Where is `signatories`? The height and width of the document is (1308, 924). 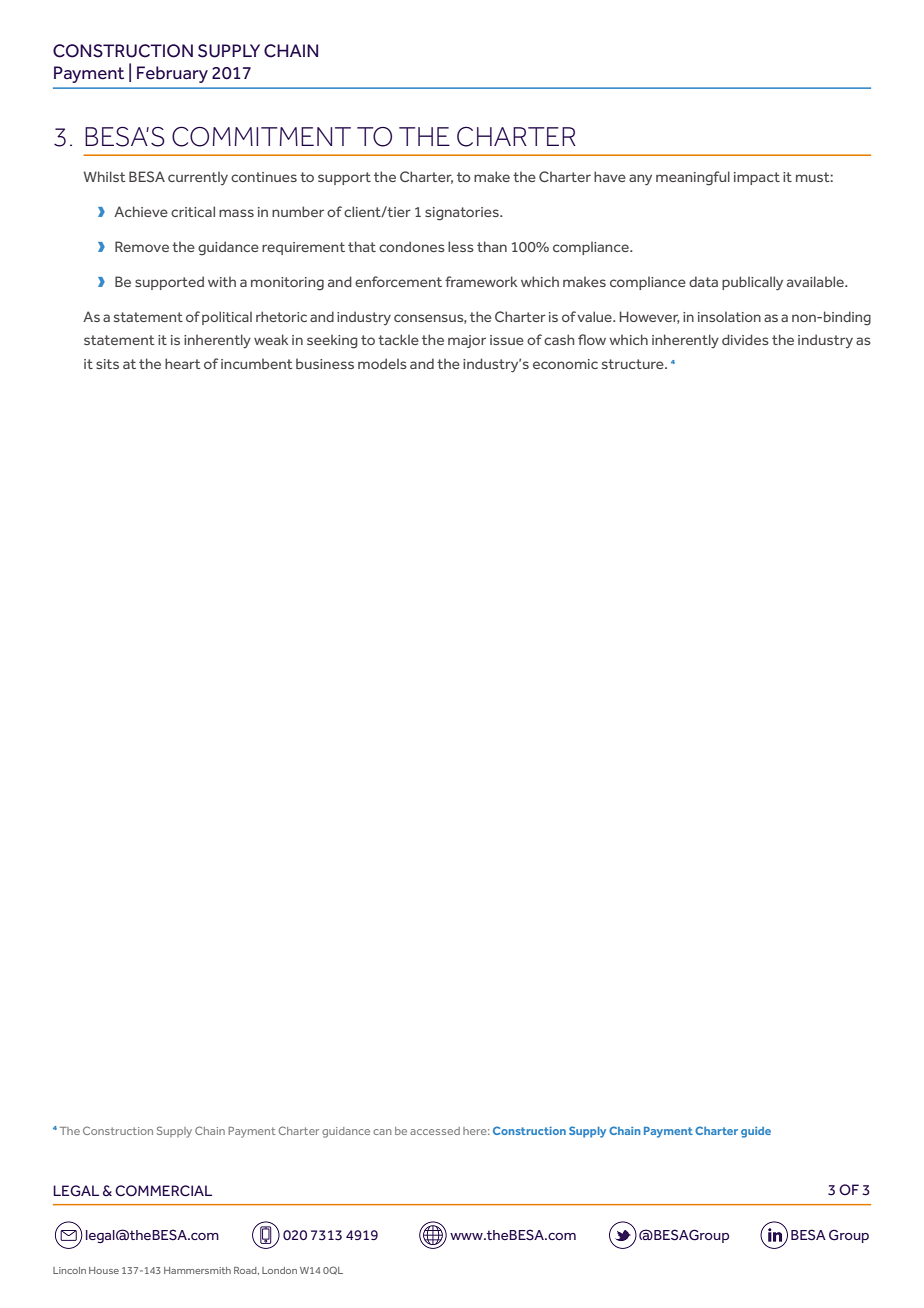
signatories is located at coordinates (463, 214).
